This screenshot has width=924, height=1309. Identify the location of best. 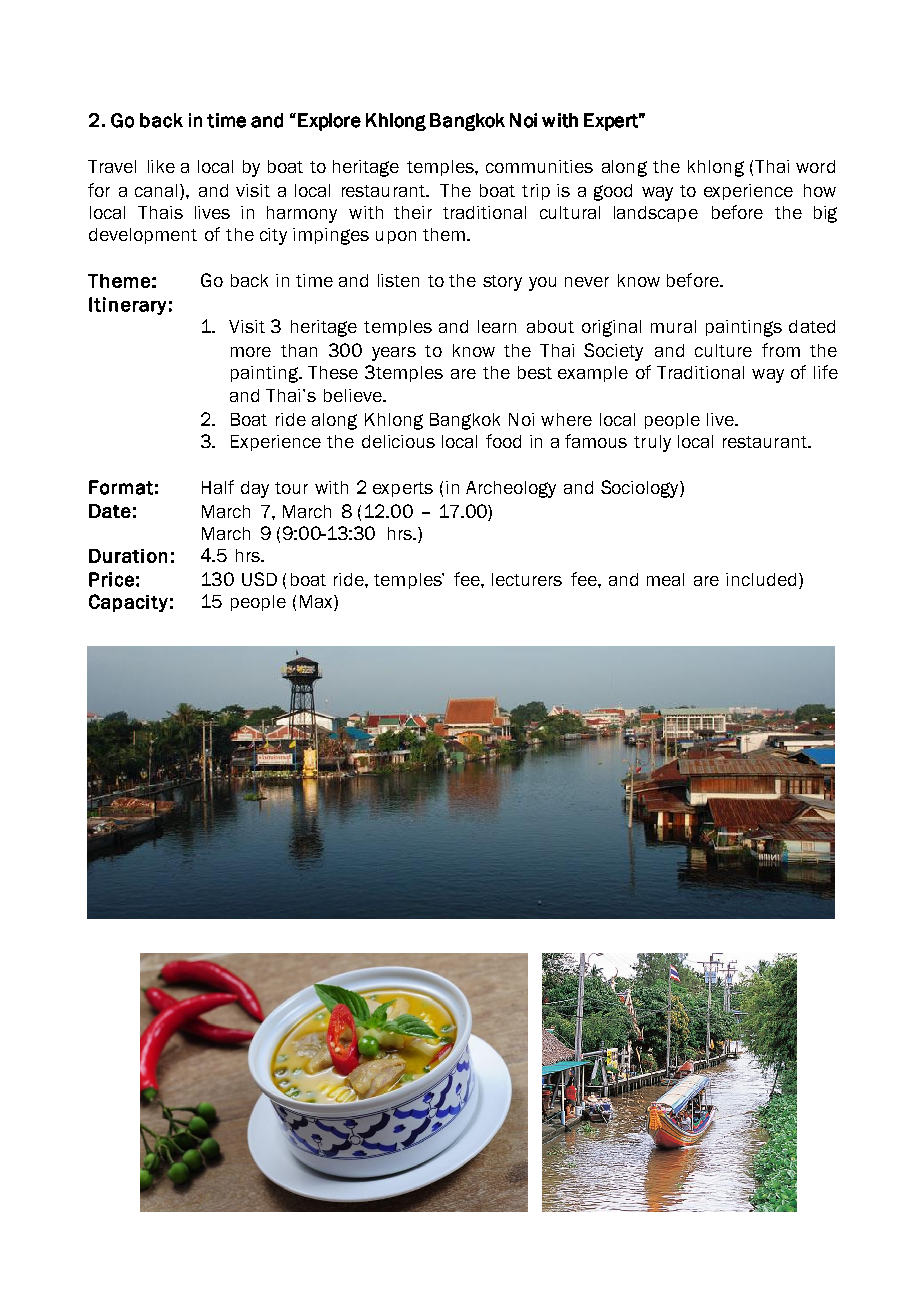
(535, 372).
